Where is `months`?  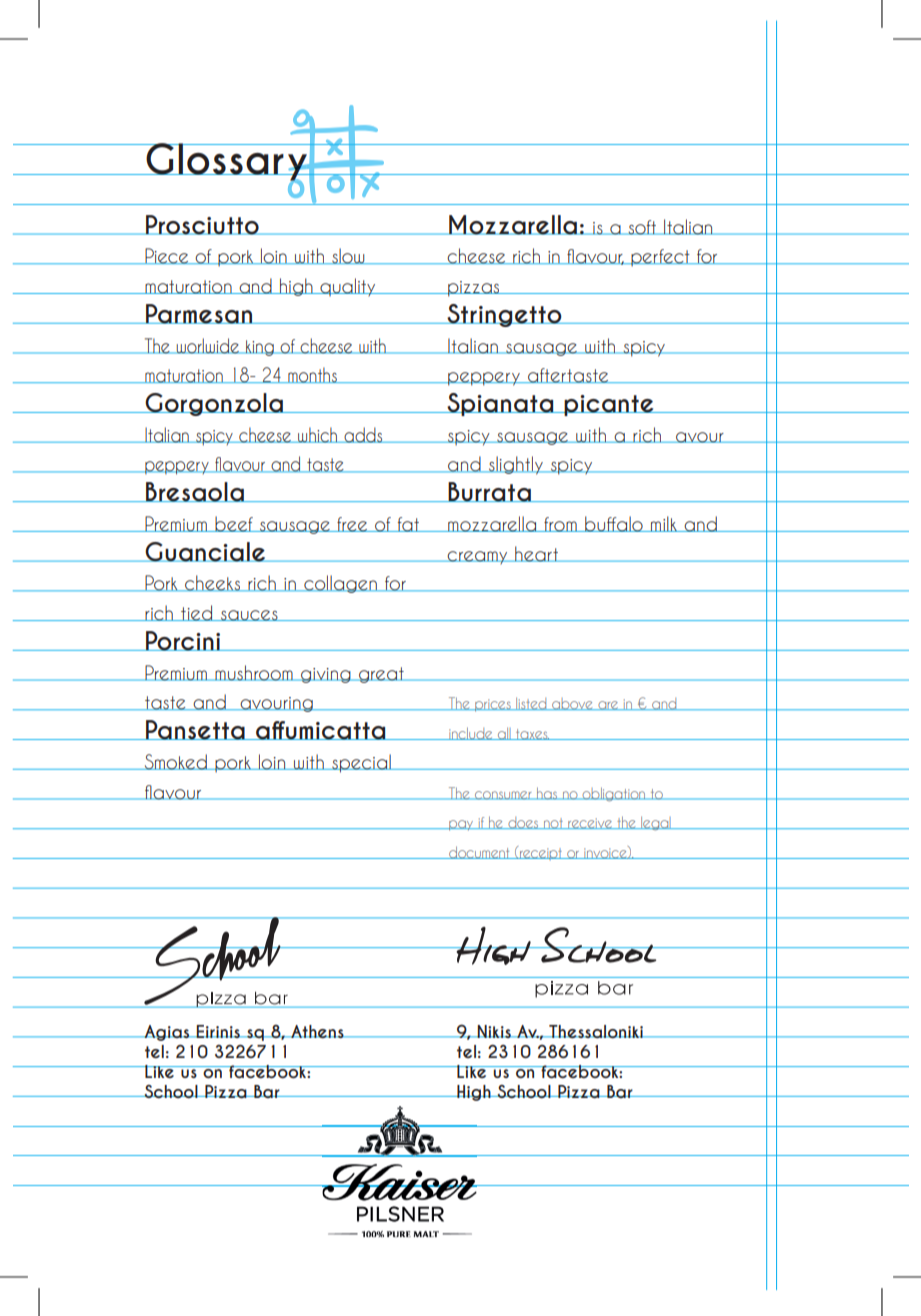 months is located at coordinates (312, 375).
